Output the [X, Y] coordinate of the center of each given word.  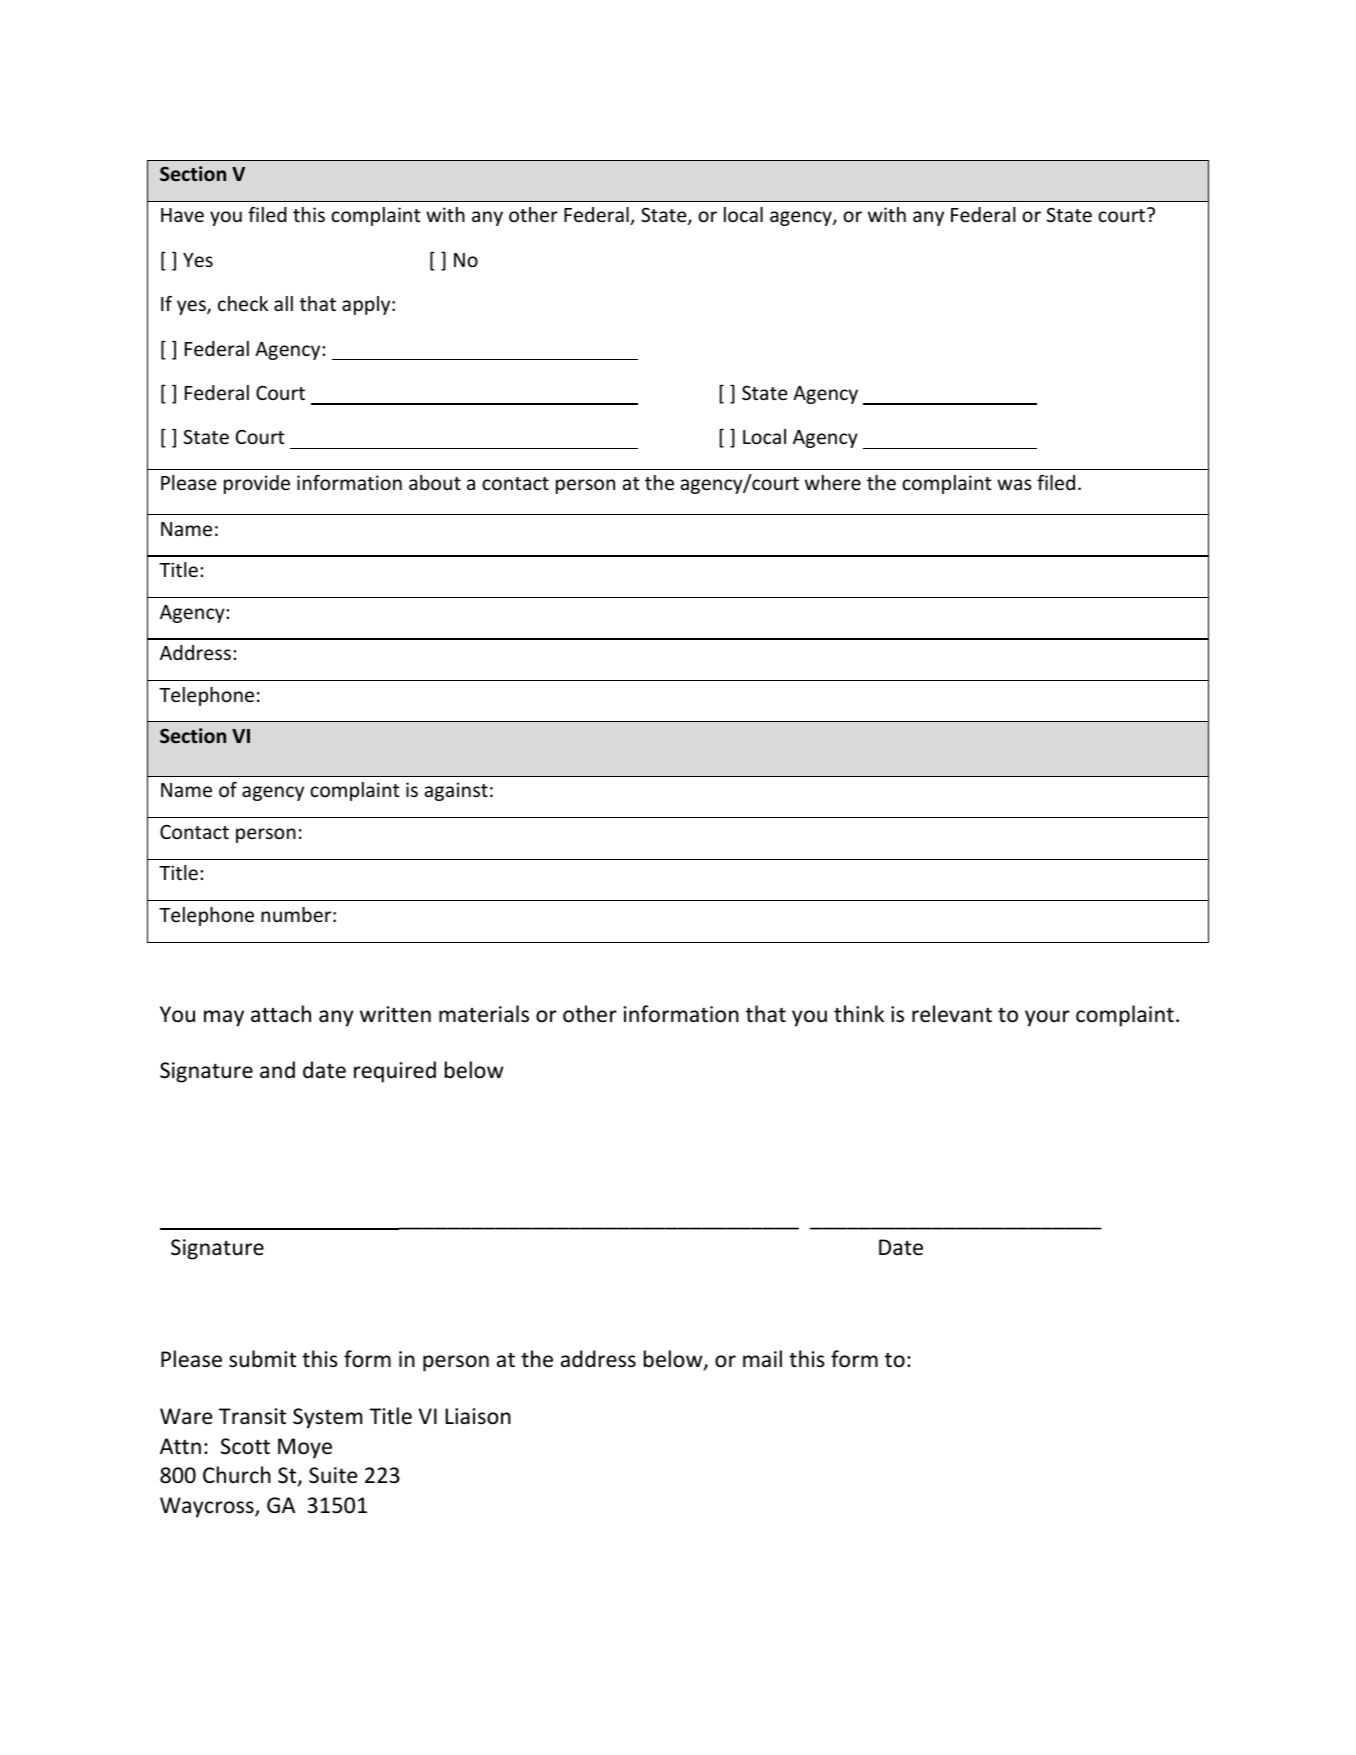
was [1014, 484]
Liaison [478, 1416]
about [435, 482]
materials [484, 1014]
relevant [952, 1014]
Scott [245, 1446]
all [283, 303]
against [456, 791]
